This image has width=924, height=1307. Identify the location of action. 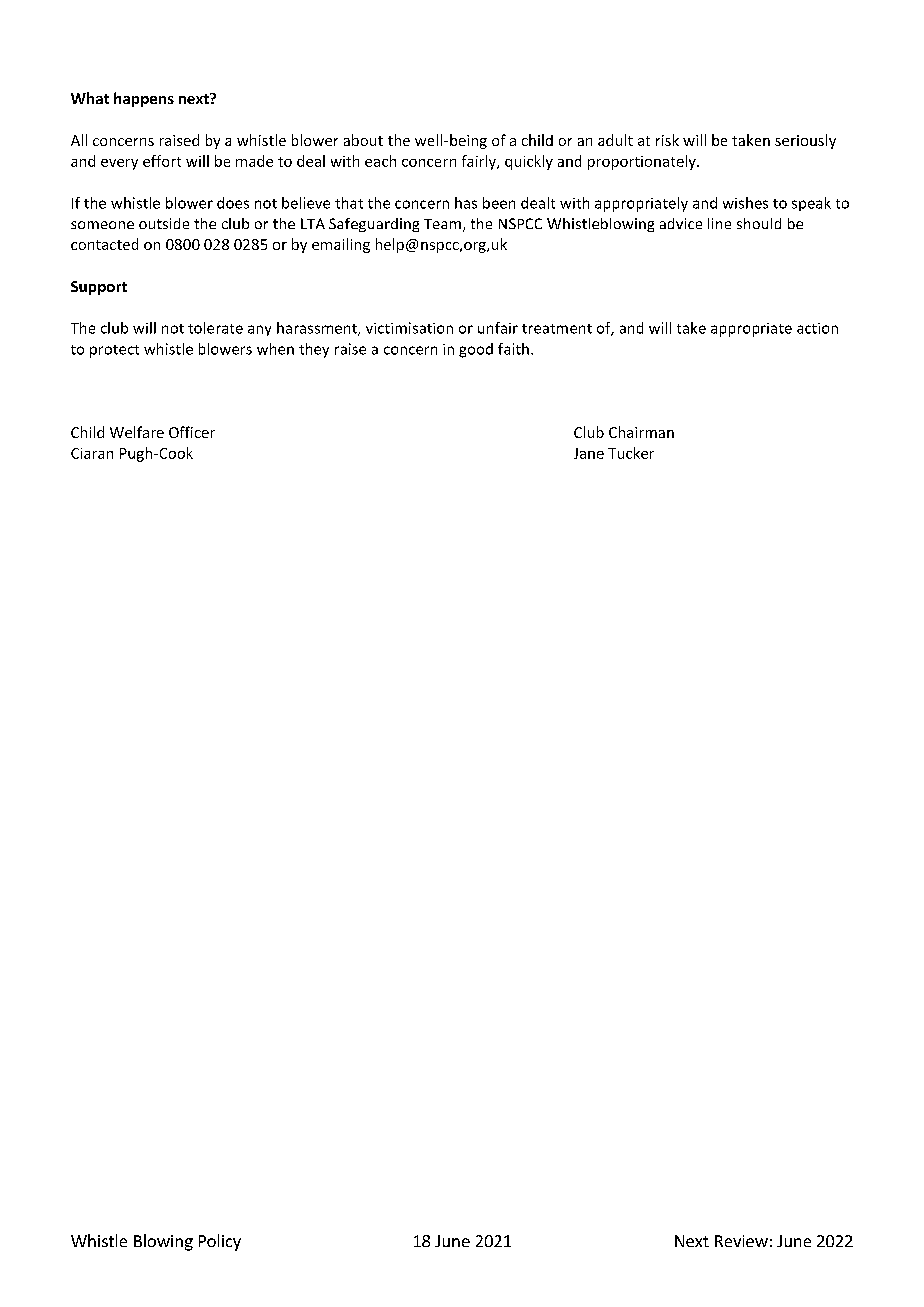
(817, 328).
